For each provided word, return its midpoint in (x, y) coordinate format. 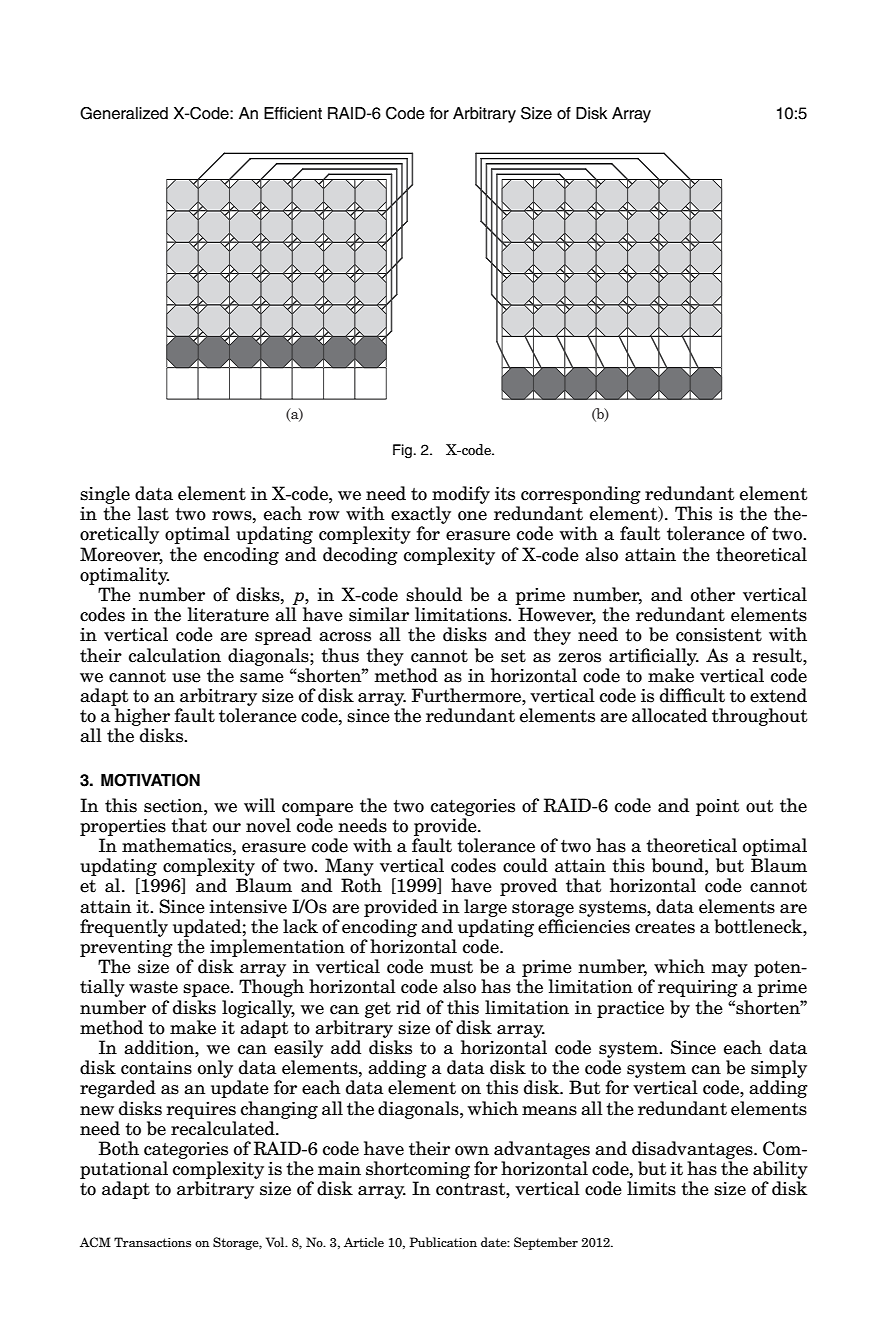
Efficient (293, 113)
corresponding (581, 495)
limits (651, 1188)
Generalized (124, 113)
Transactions (152, 1242)
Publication (443, 1242)
